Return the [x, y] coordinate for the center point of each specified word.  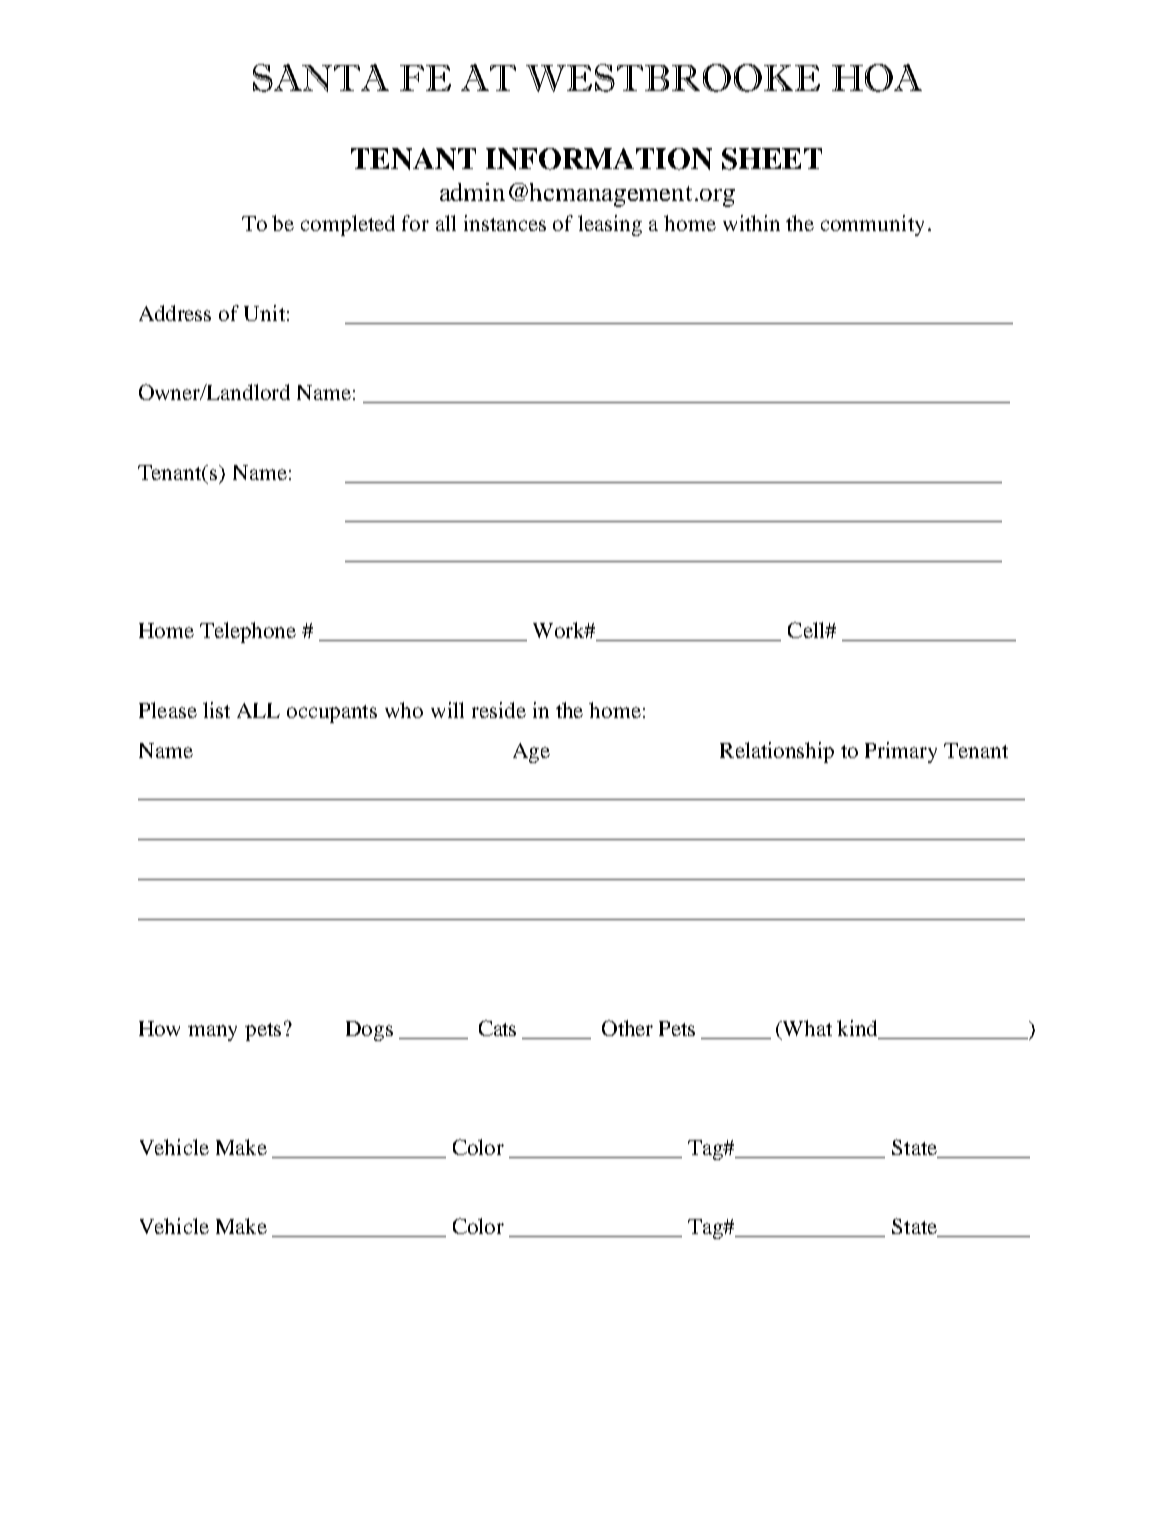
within [751, 223]
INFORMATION [599, 159]
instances [505, 223]
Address [175, 313]
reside [499, 710]
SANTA [321, 78]
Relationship [777, 752]
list [216, 710]
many [212, 1033]
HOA [877, 78]
